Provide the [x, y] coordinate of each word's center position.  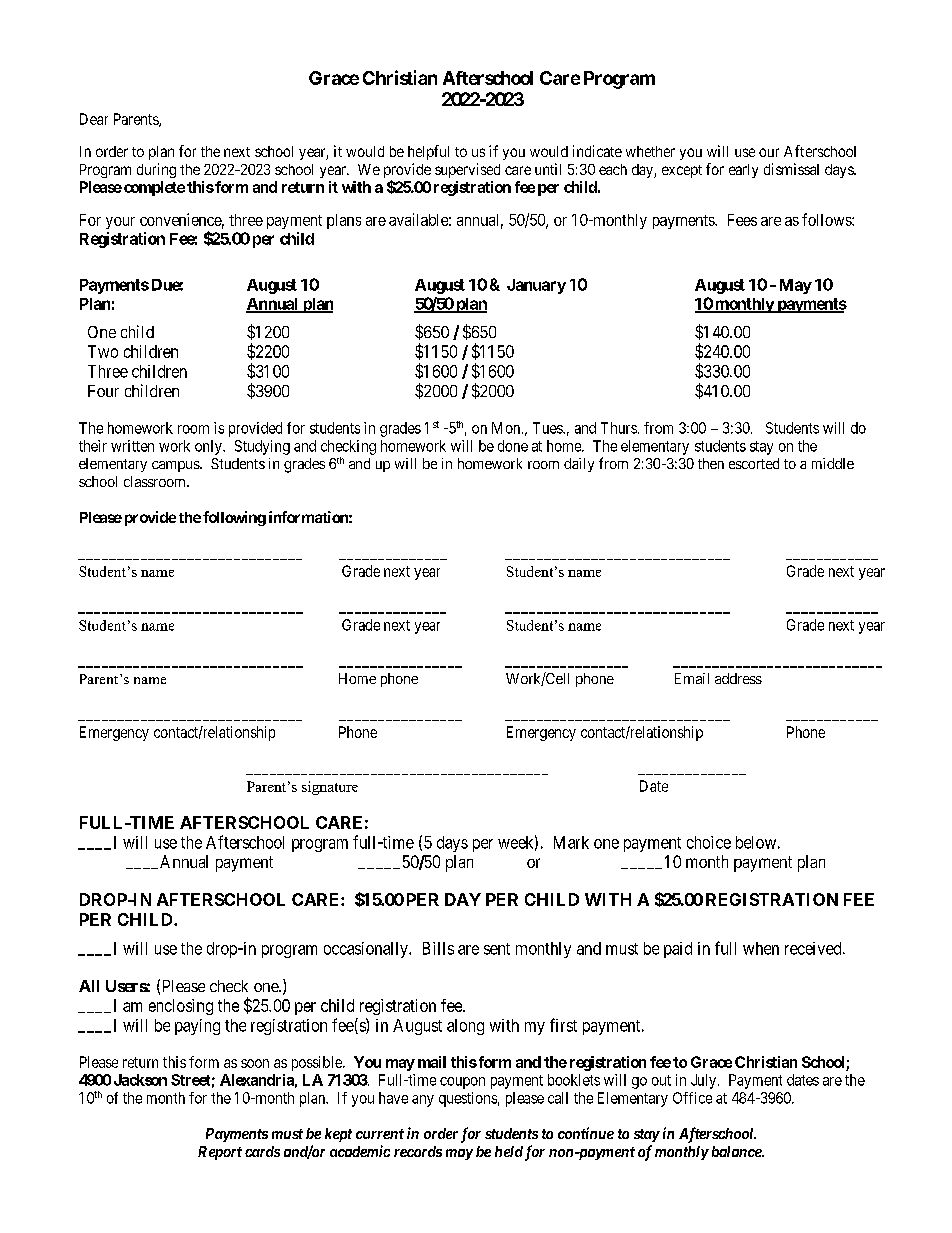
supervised [467, 170]
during [156, 170]
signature [330, 788]
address [738, 678]
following [234, 518]
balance [737, 1151]
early [743, 171]
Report [220, 1153]
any [423, 1101]
